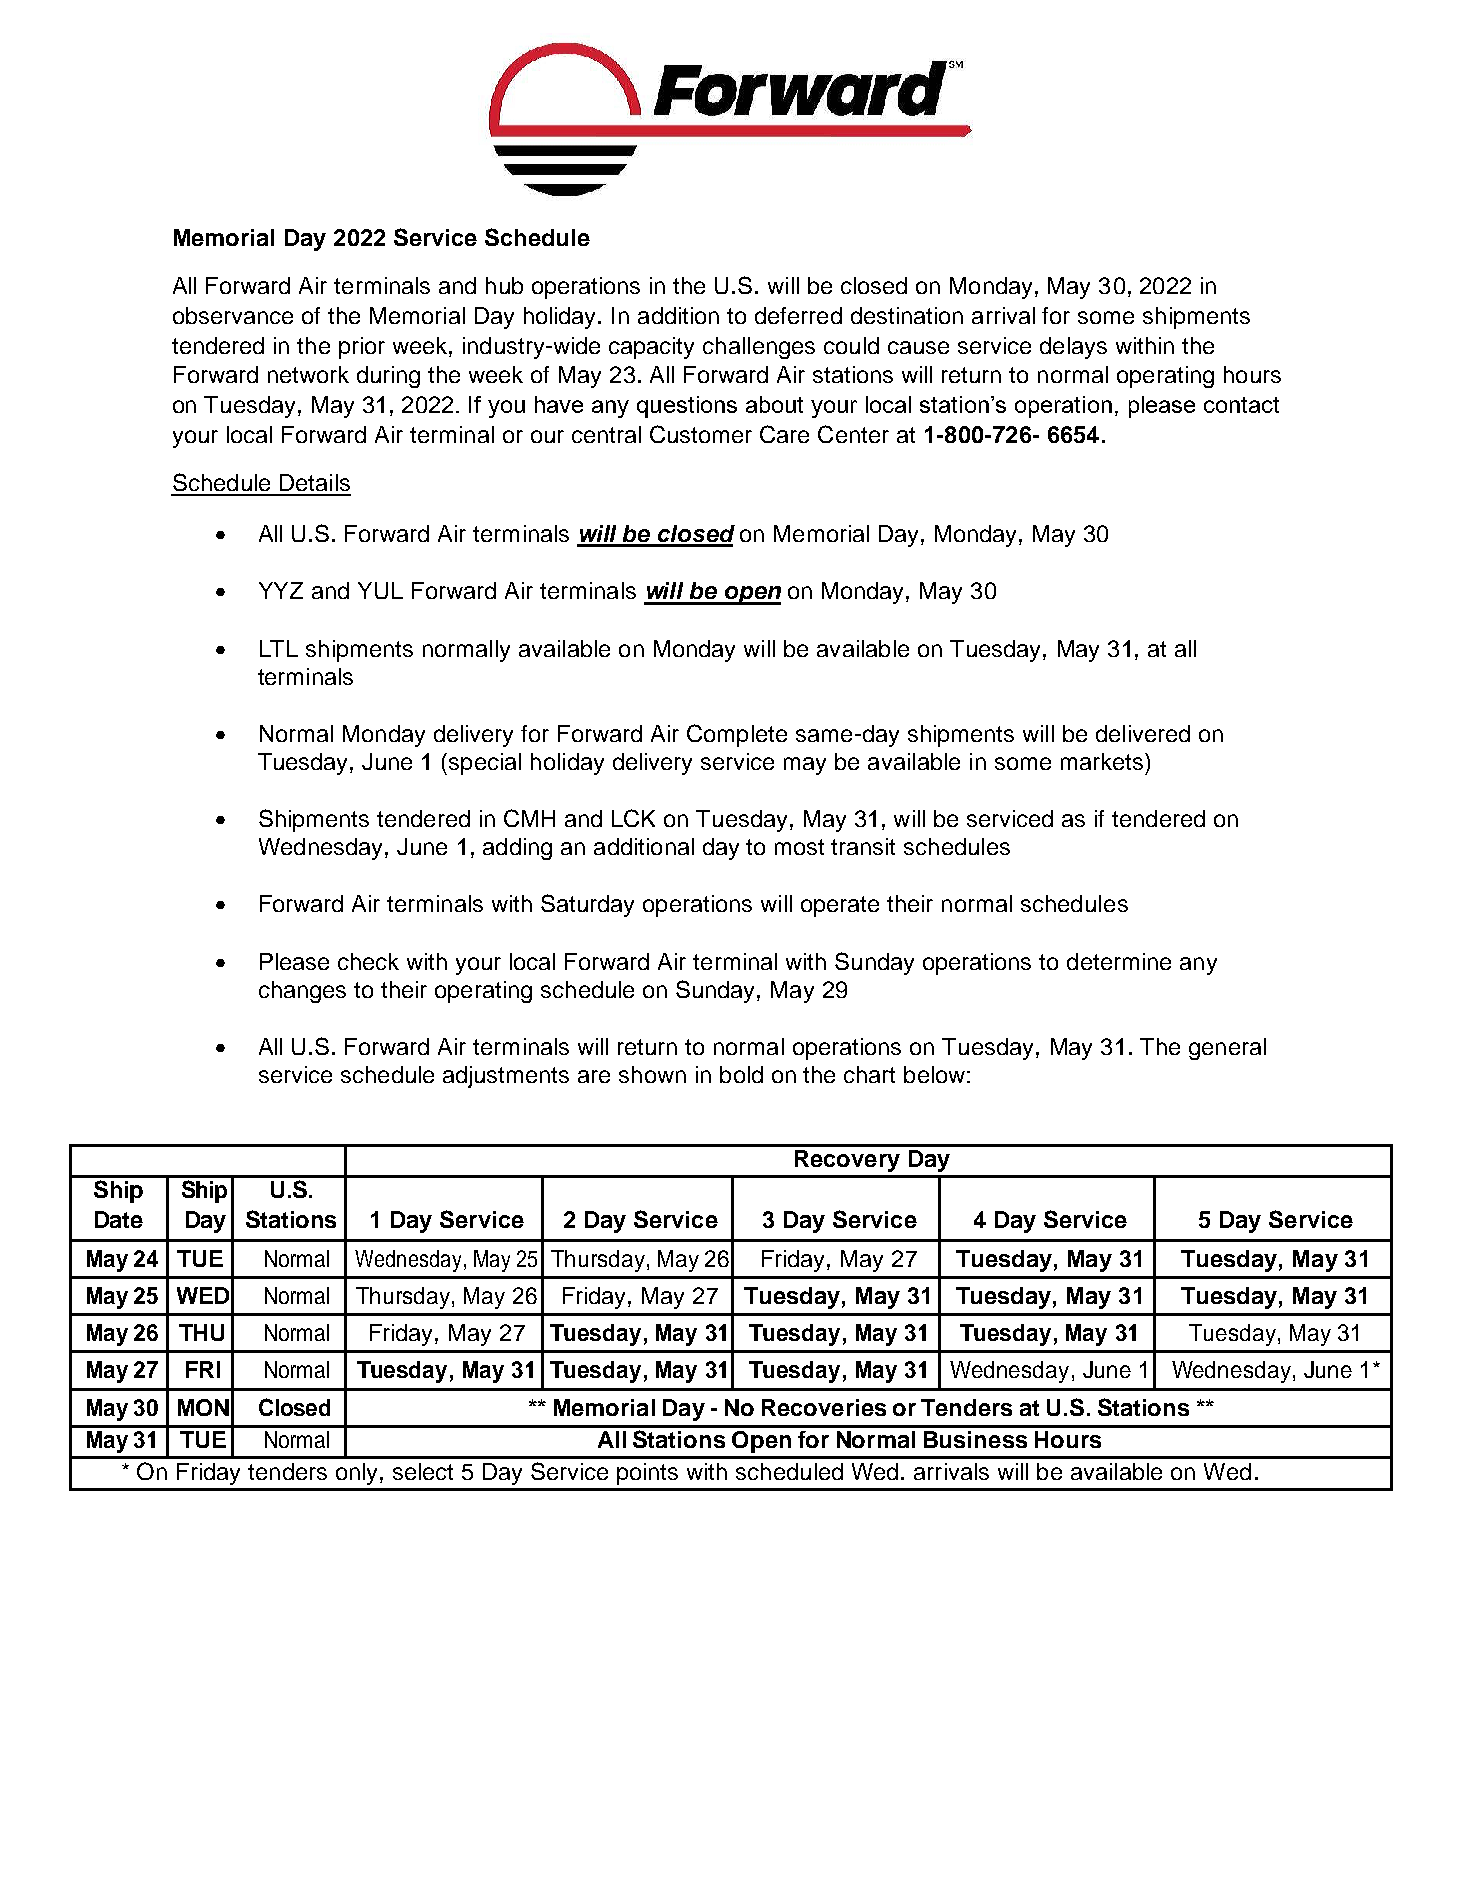 The image size is (1461, 1890). I want to click on observance, so click(233, 315).
